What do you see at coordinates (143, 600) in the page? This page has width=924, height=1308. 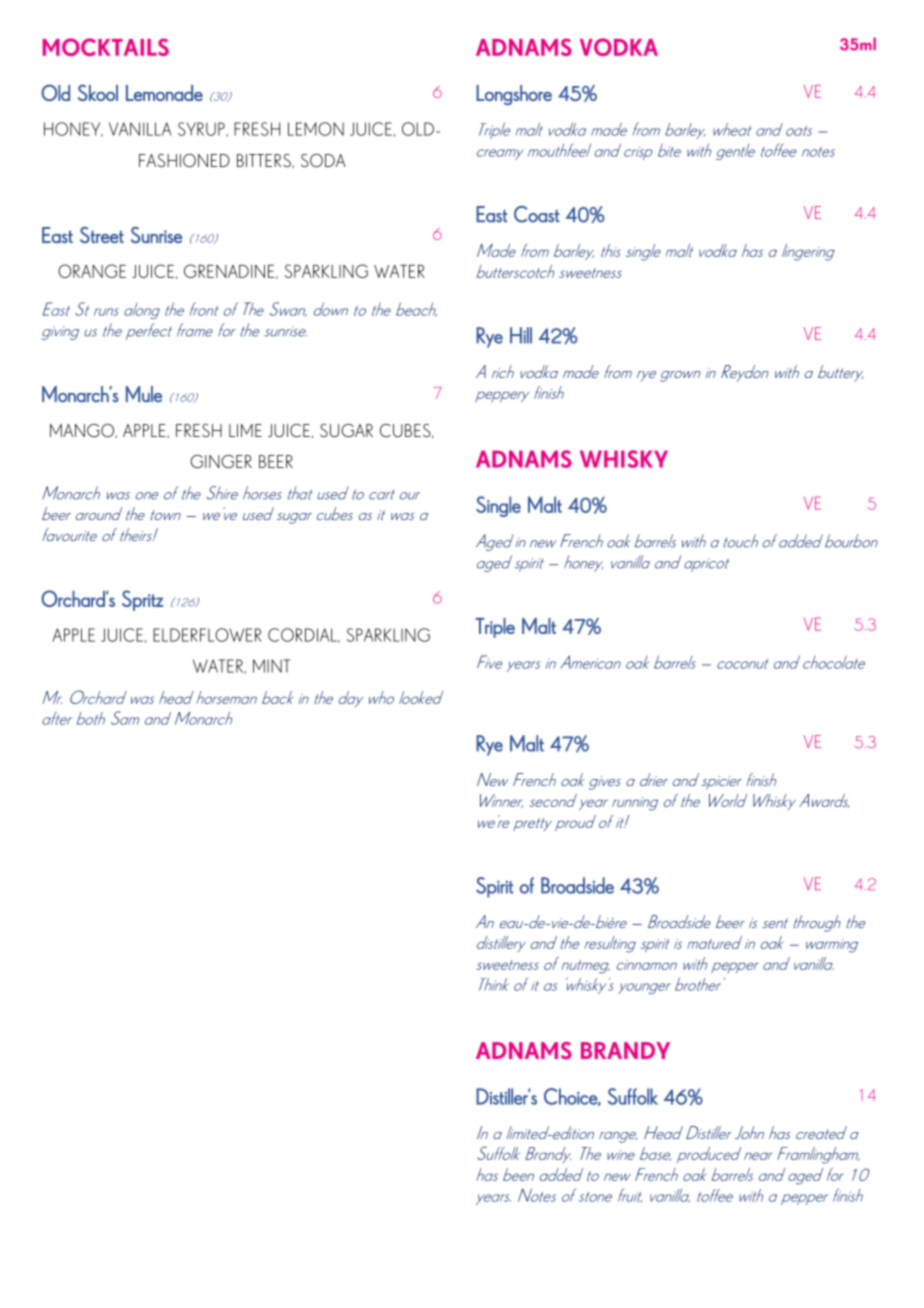 I see `Spritz` at bounding box center [143, 600].
